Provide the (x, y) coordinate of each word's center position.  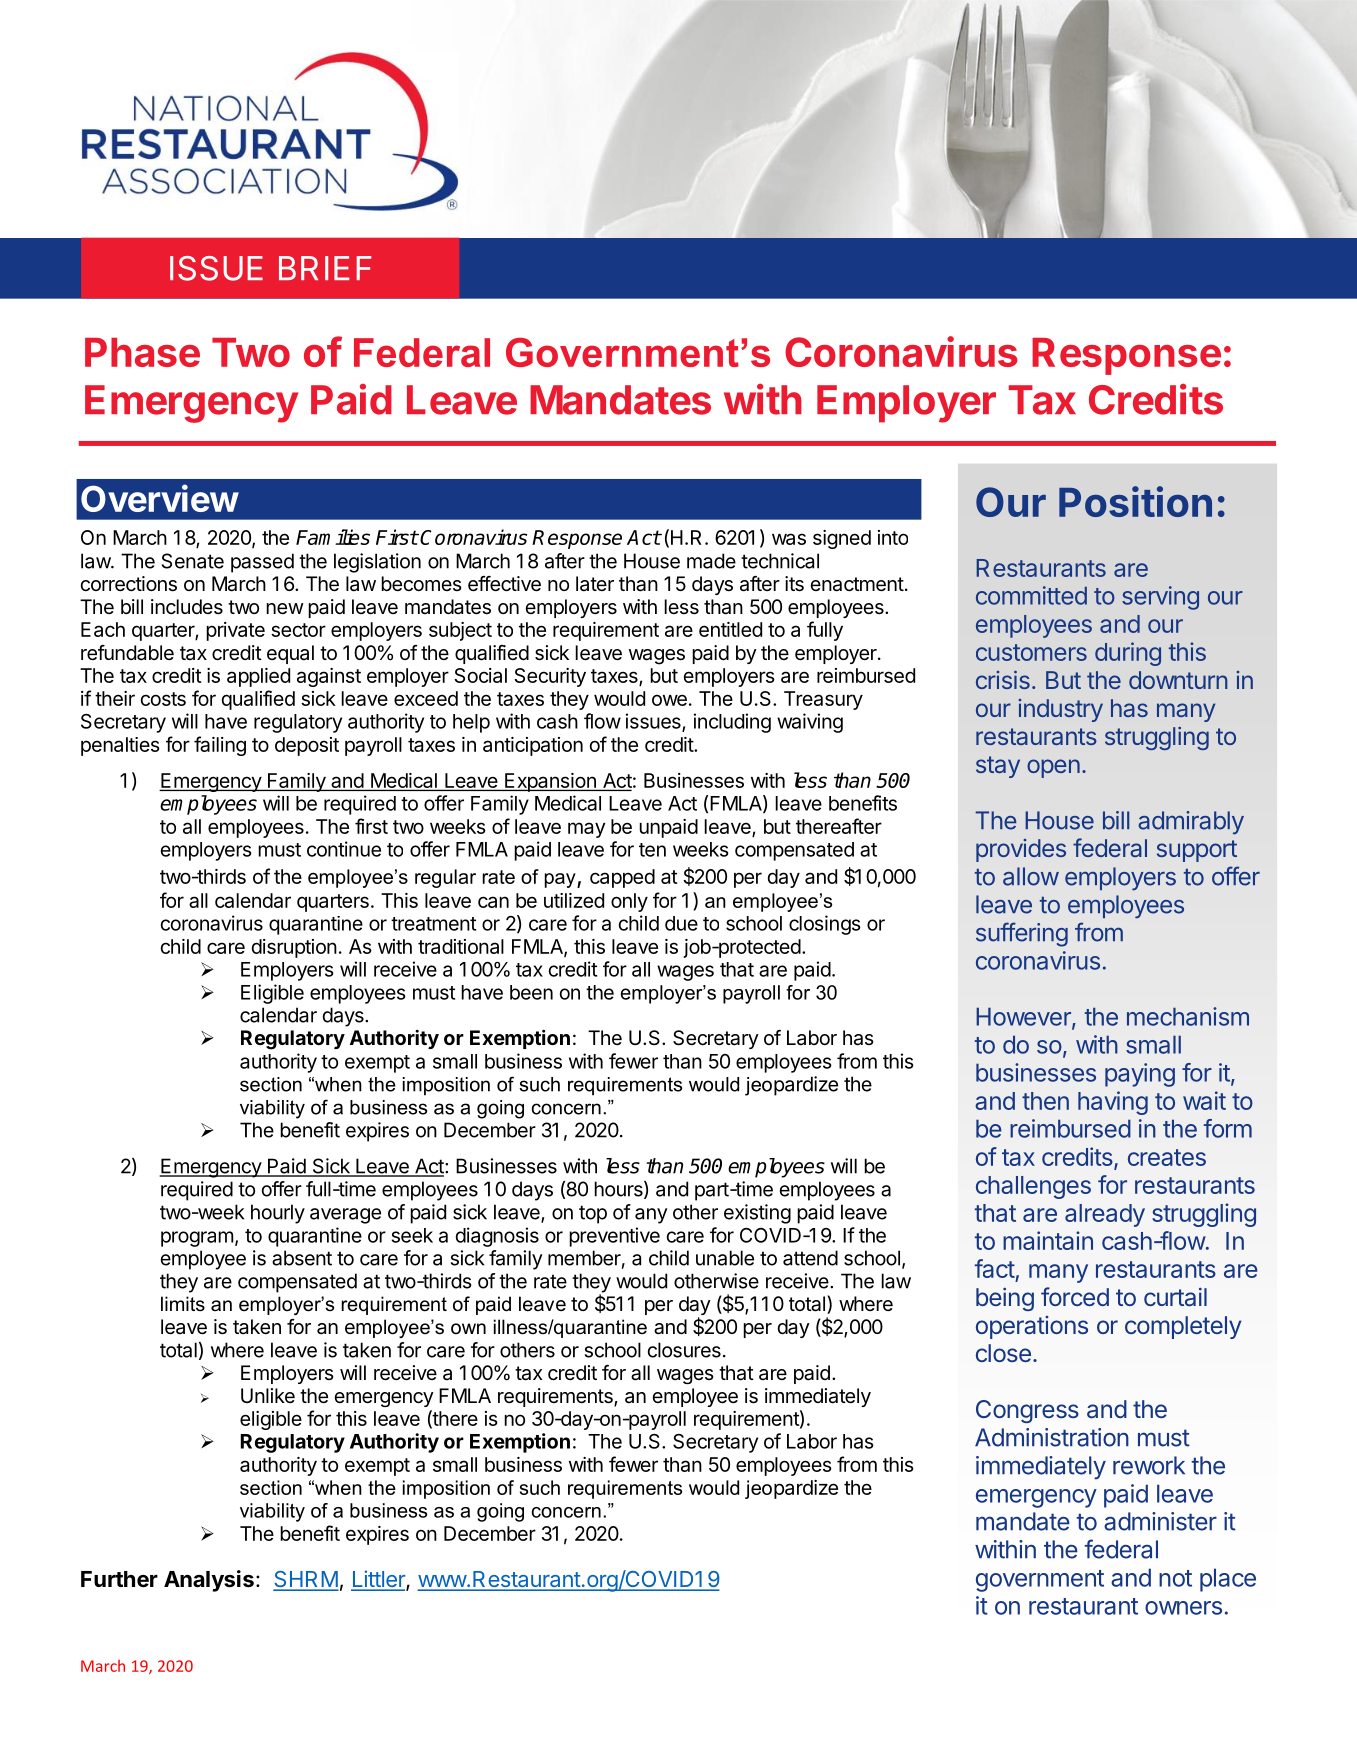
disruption (294, 948)
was (789, 539)
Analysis (209, 1581)
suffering (1022, 934)
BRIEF (325, 268)
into (893, 537)
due (681, 923)
